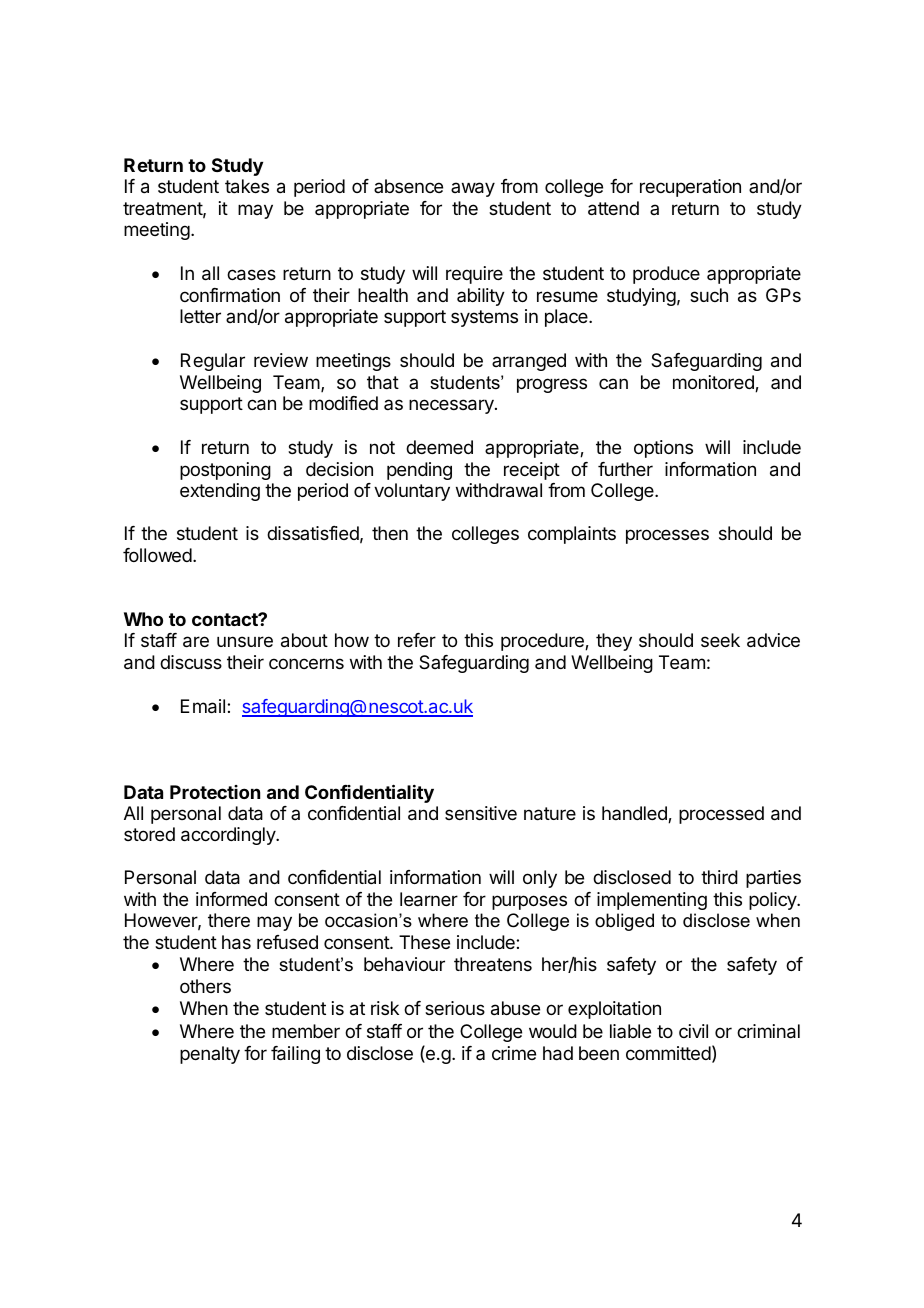  Describe the element at coordinates (720, 640) in the screenshot. I see `seek` at that location.
